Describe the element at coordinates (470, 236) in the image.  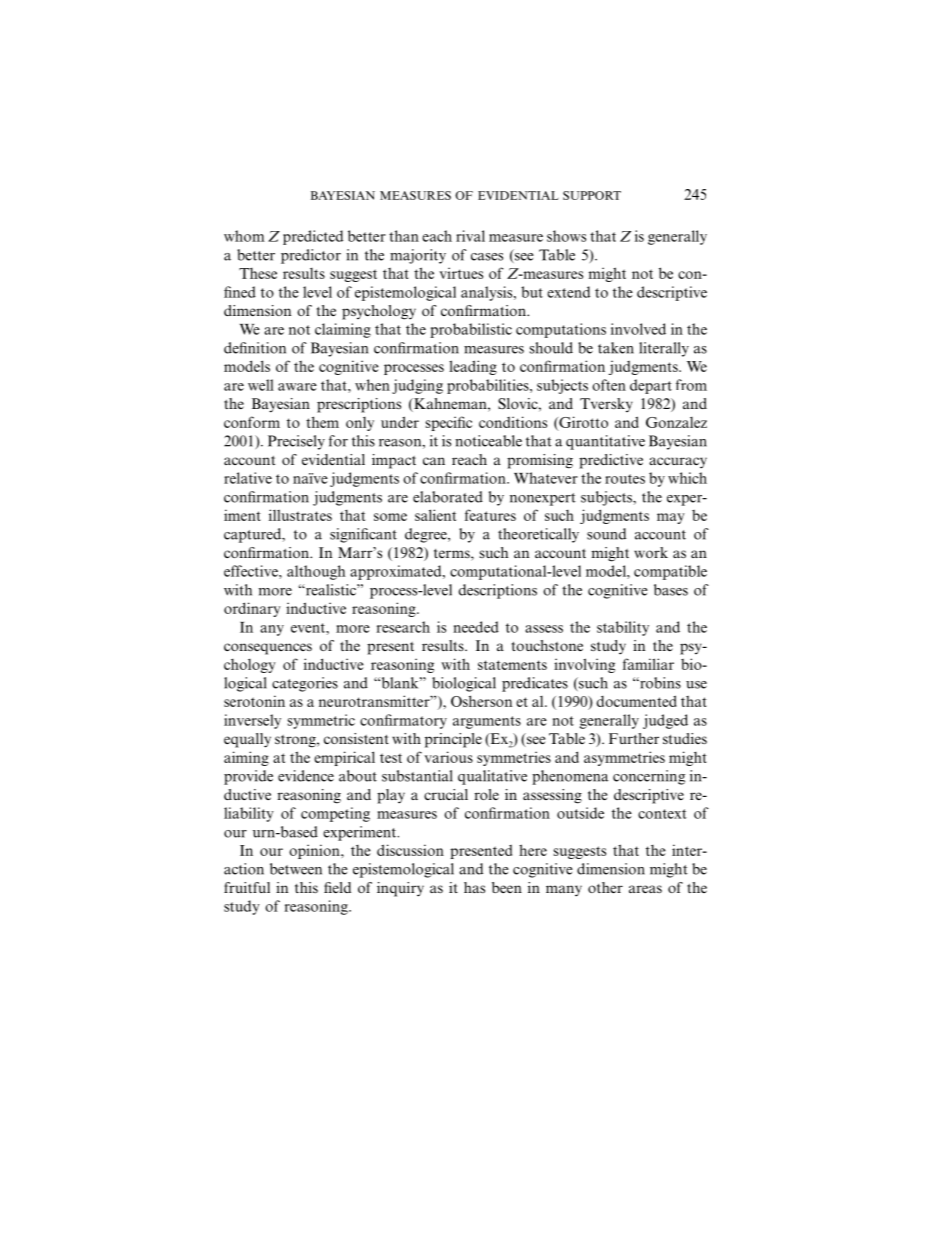
I see `rival` at that location.
